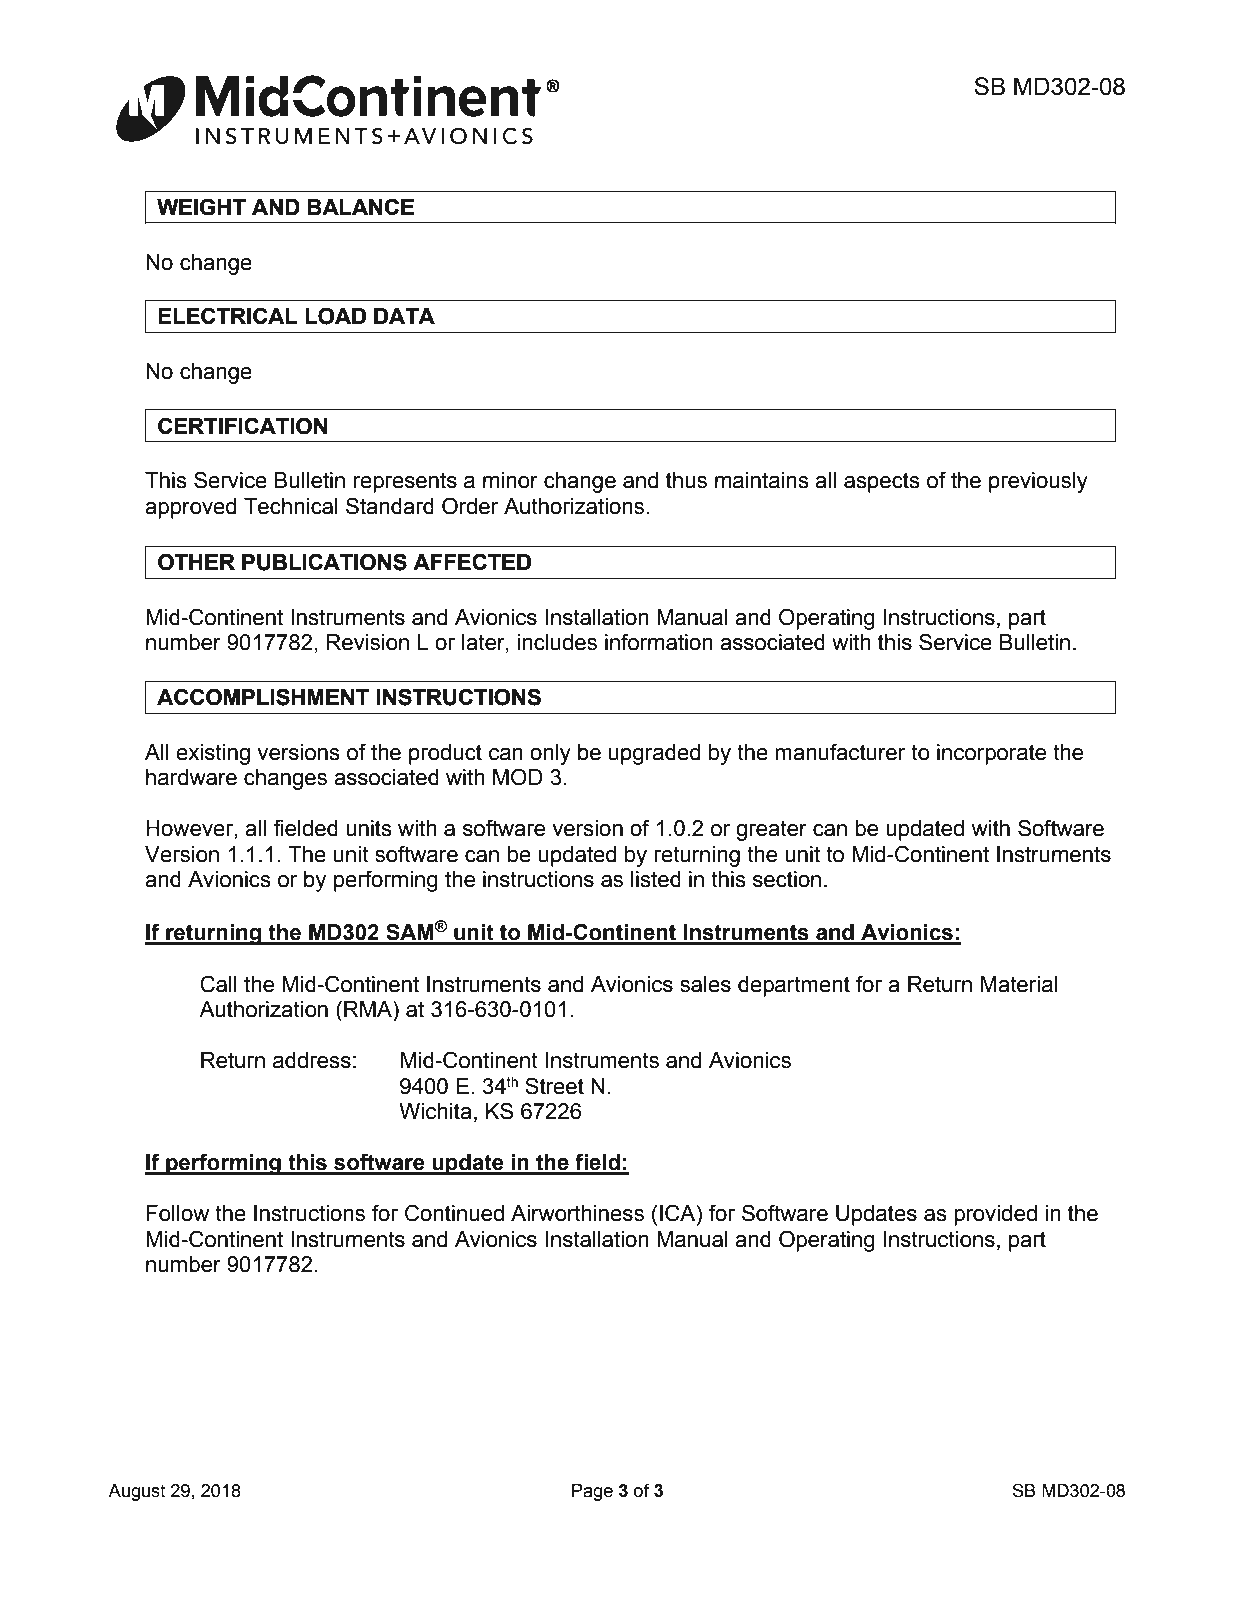 The height and width of the image is (1598, 1235). I want to click on Follow, so click(177, 1213).
